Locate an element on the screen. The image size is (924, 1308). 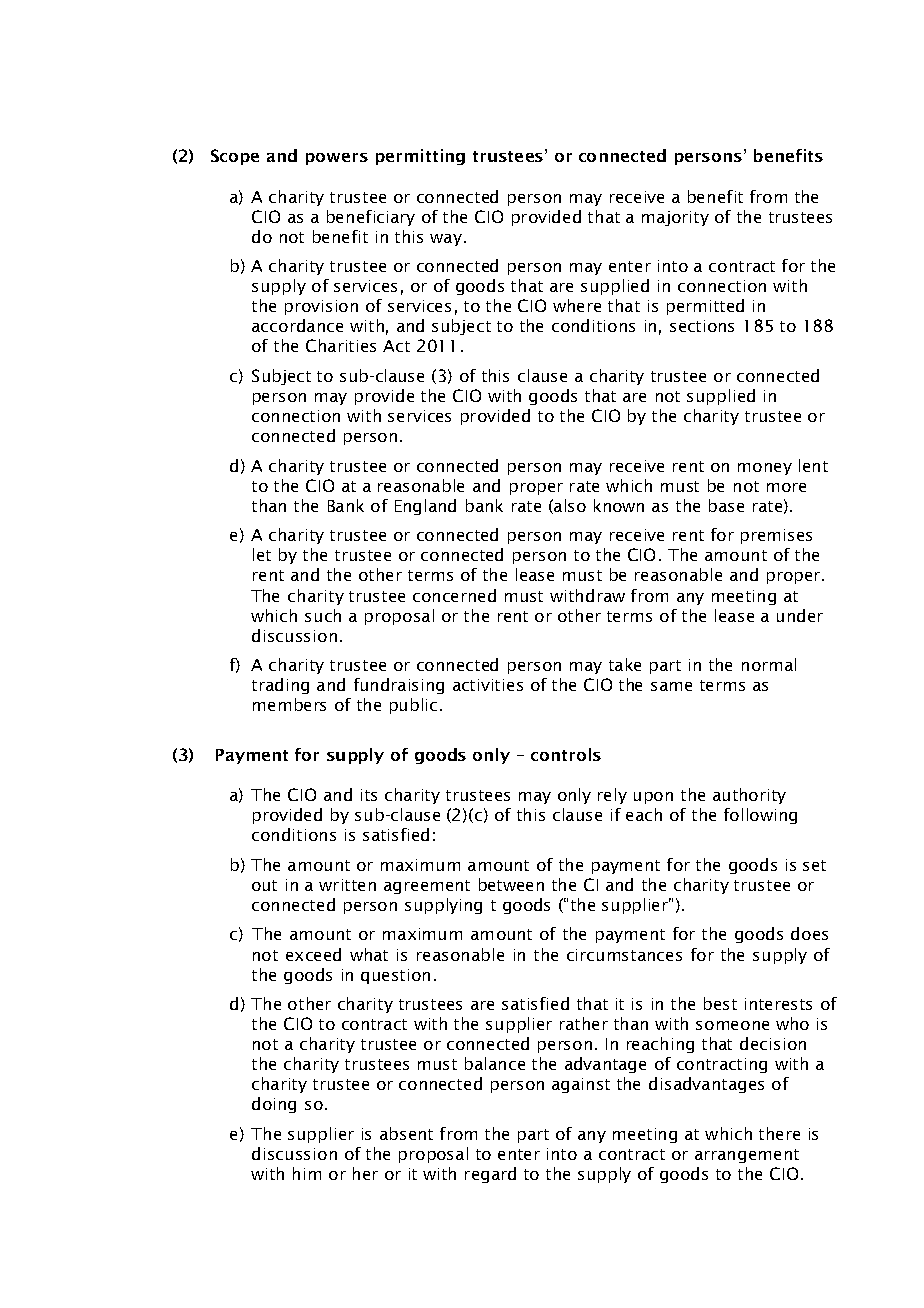
base is located at coordinates (726, 505).
